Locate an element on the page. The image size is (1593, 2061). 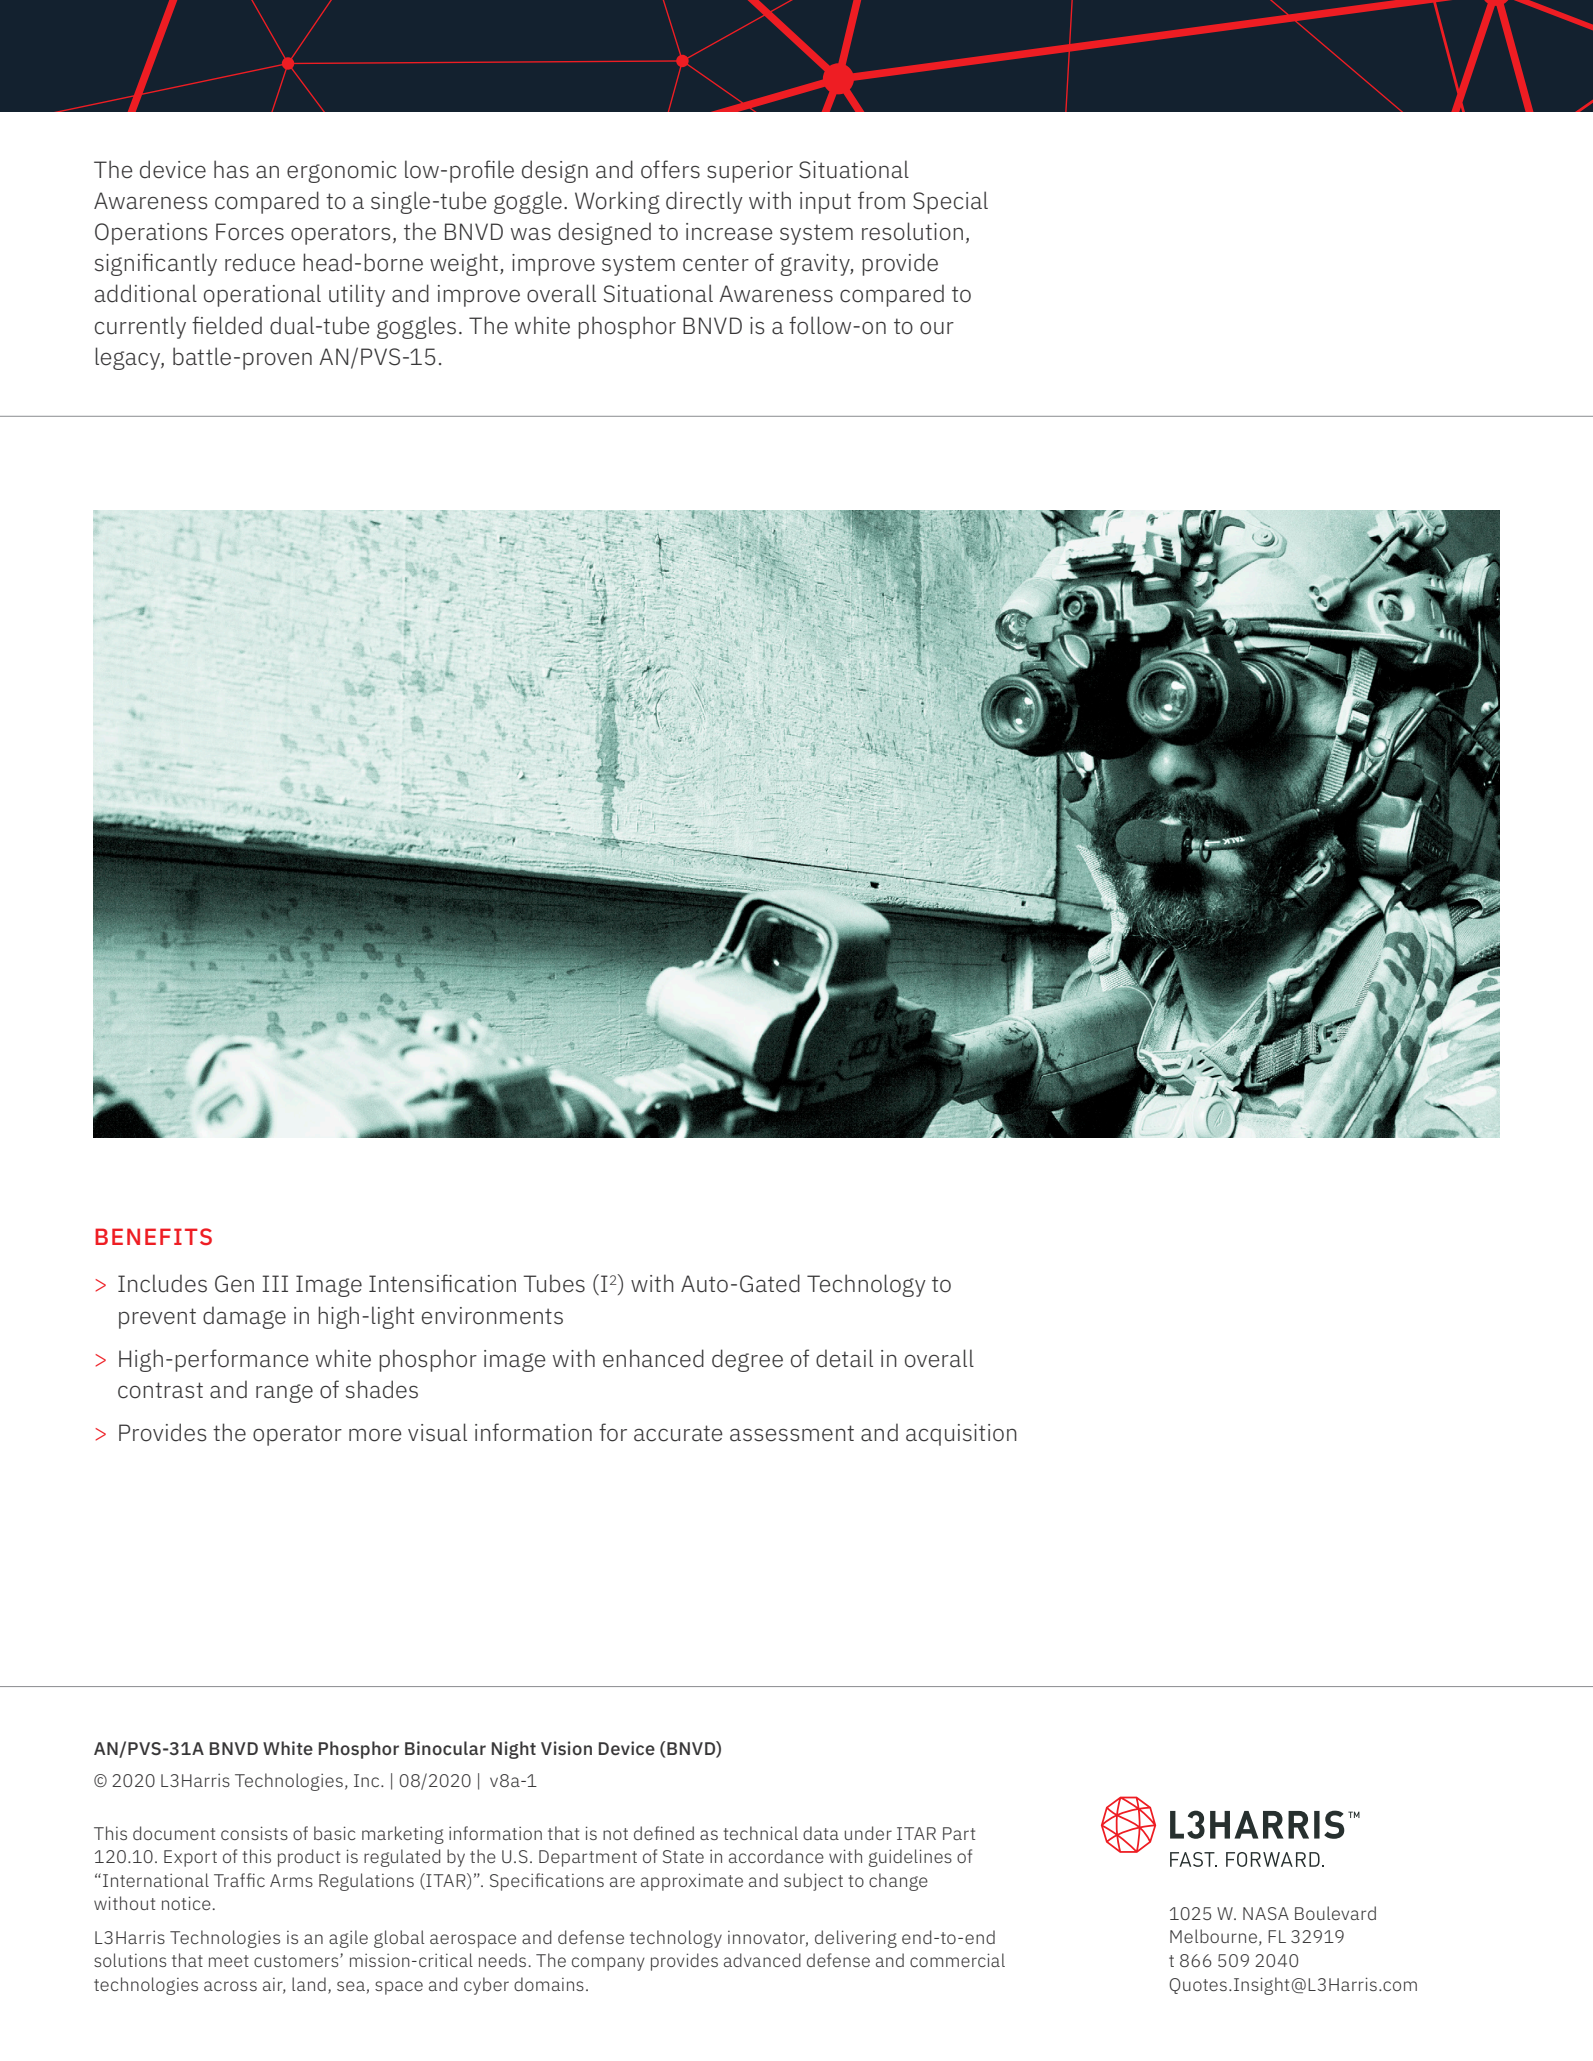
increase is located at coordinates (729, 232).
